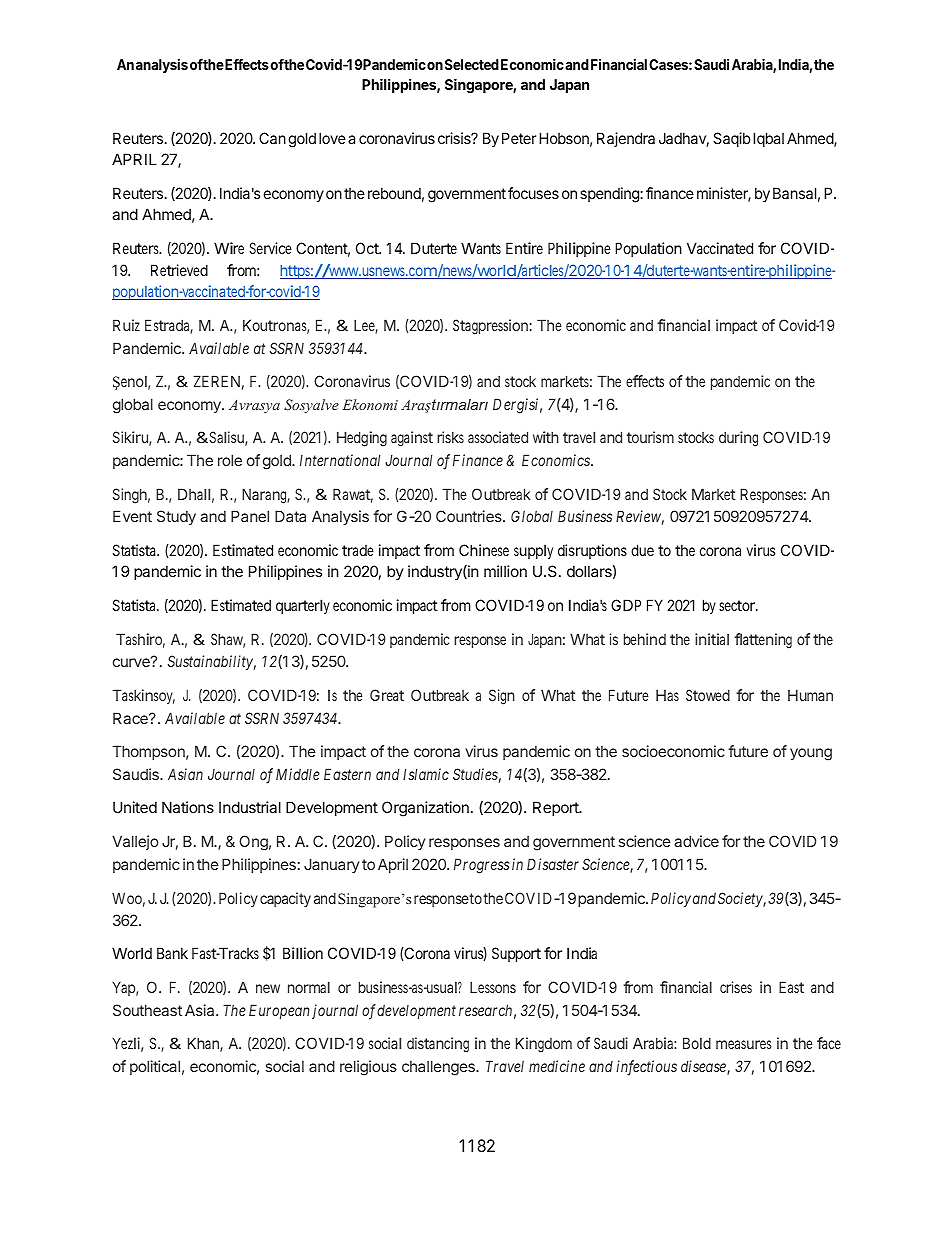  I want to click on associated, so click(498, 437).
